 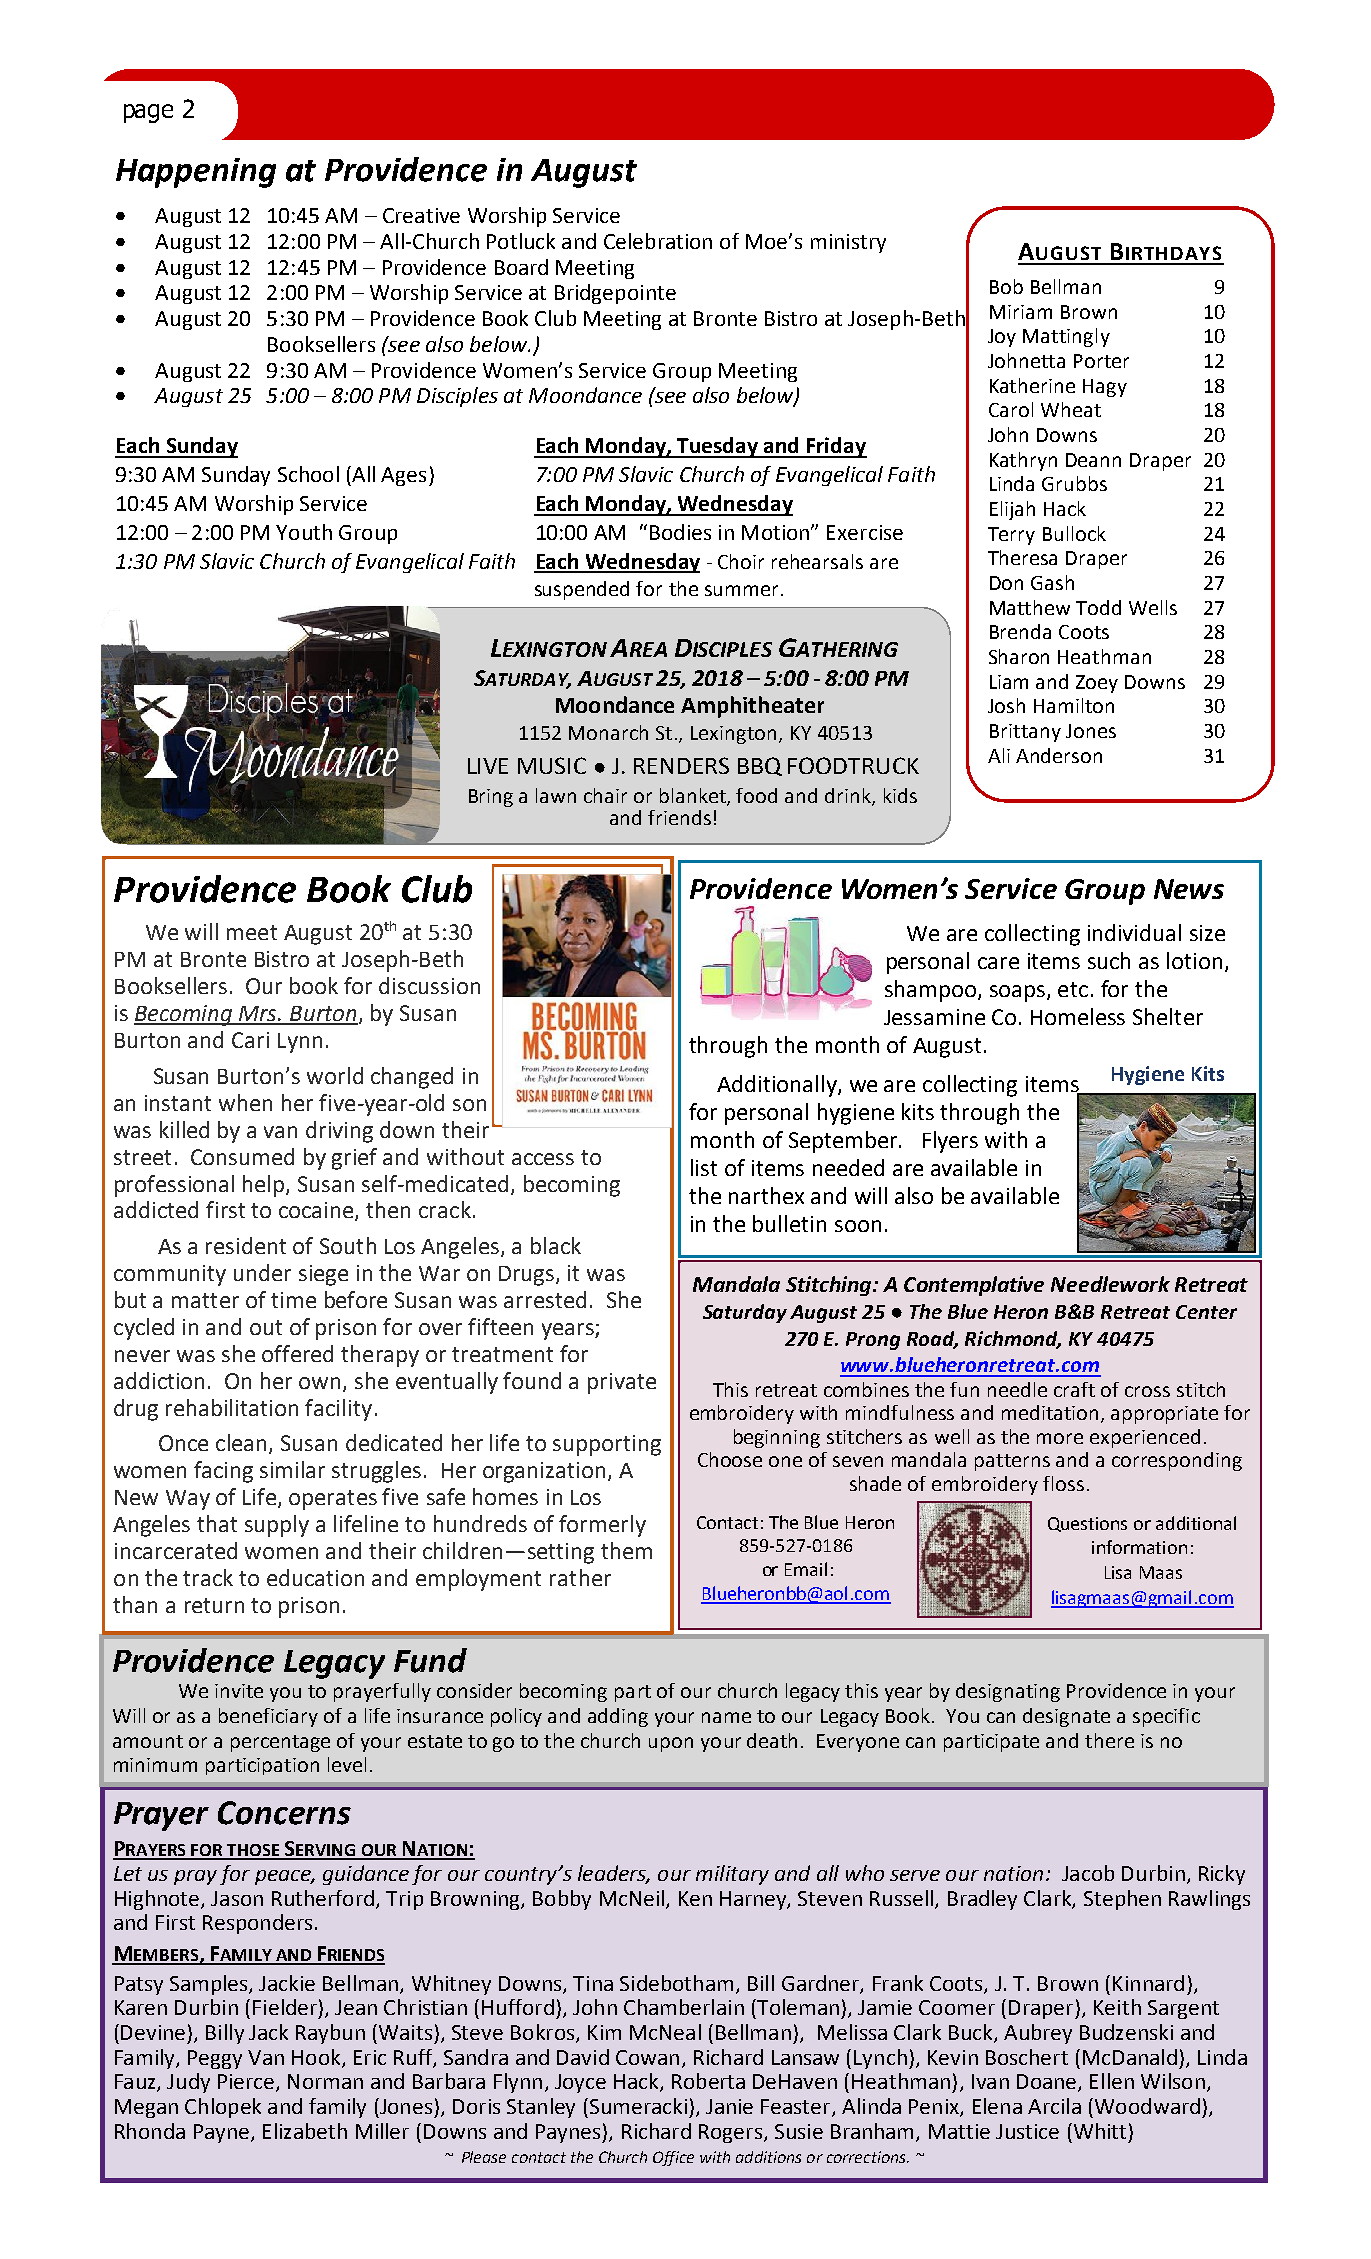 What do you see at coordinates (246, 2081) in the screenshot?
I see `Pierce` at bounding box center [246, 2081].
